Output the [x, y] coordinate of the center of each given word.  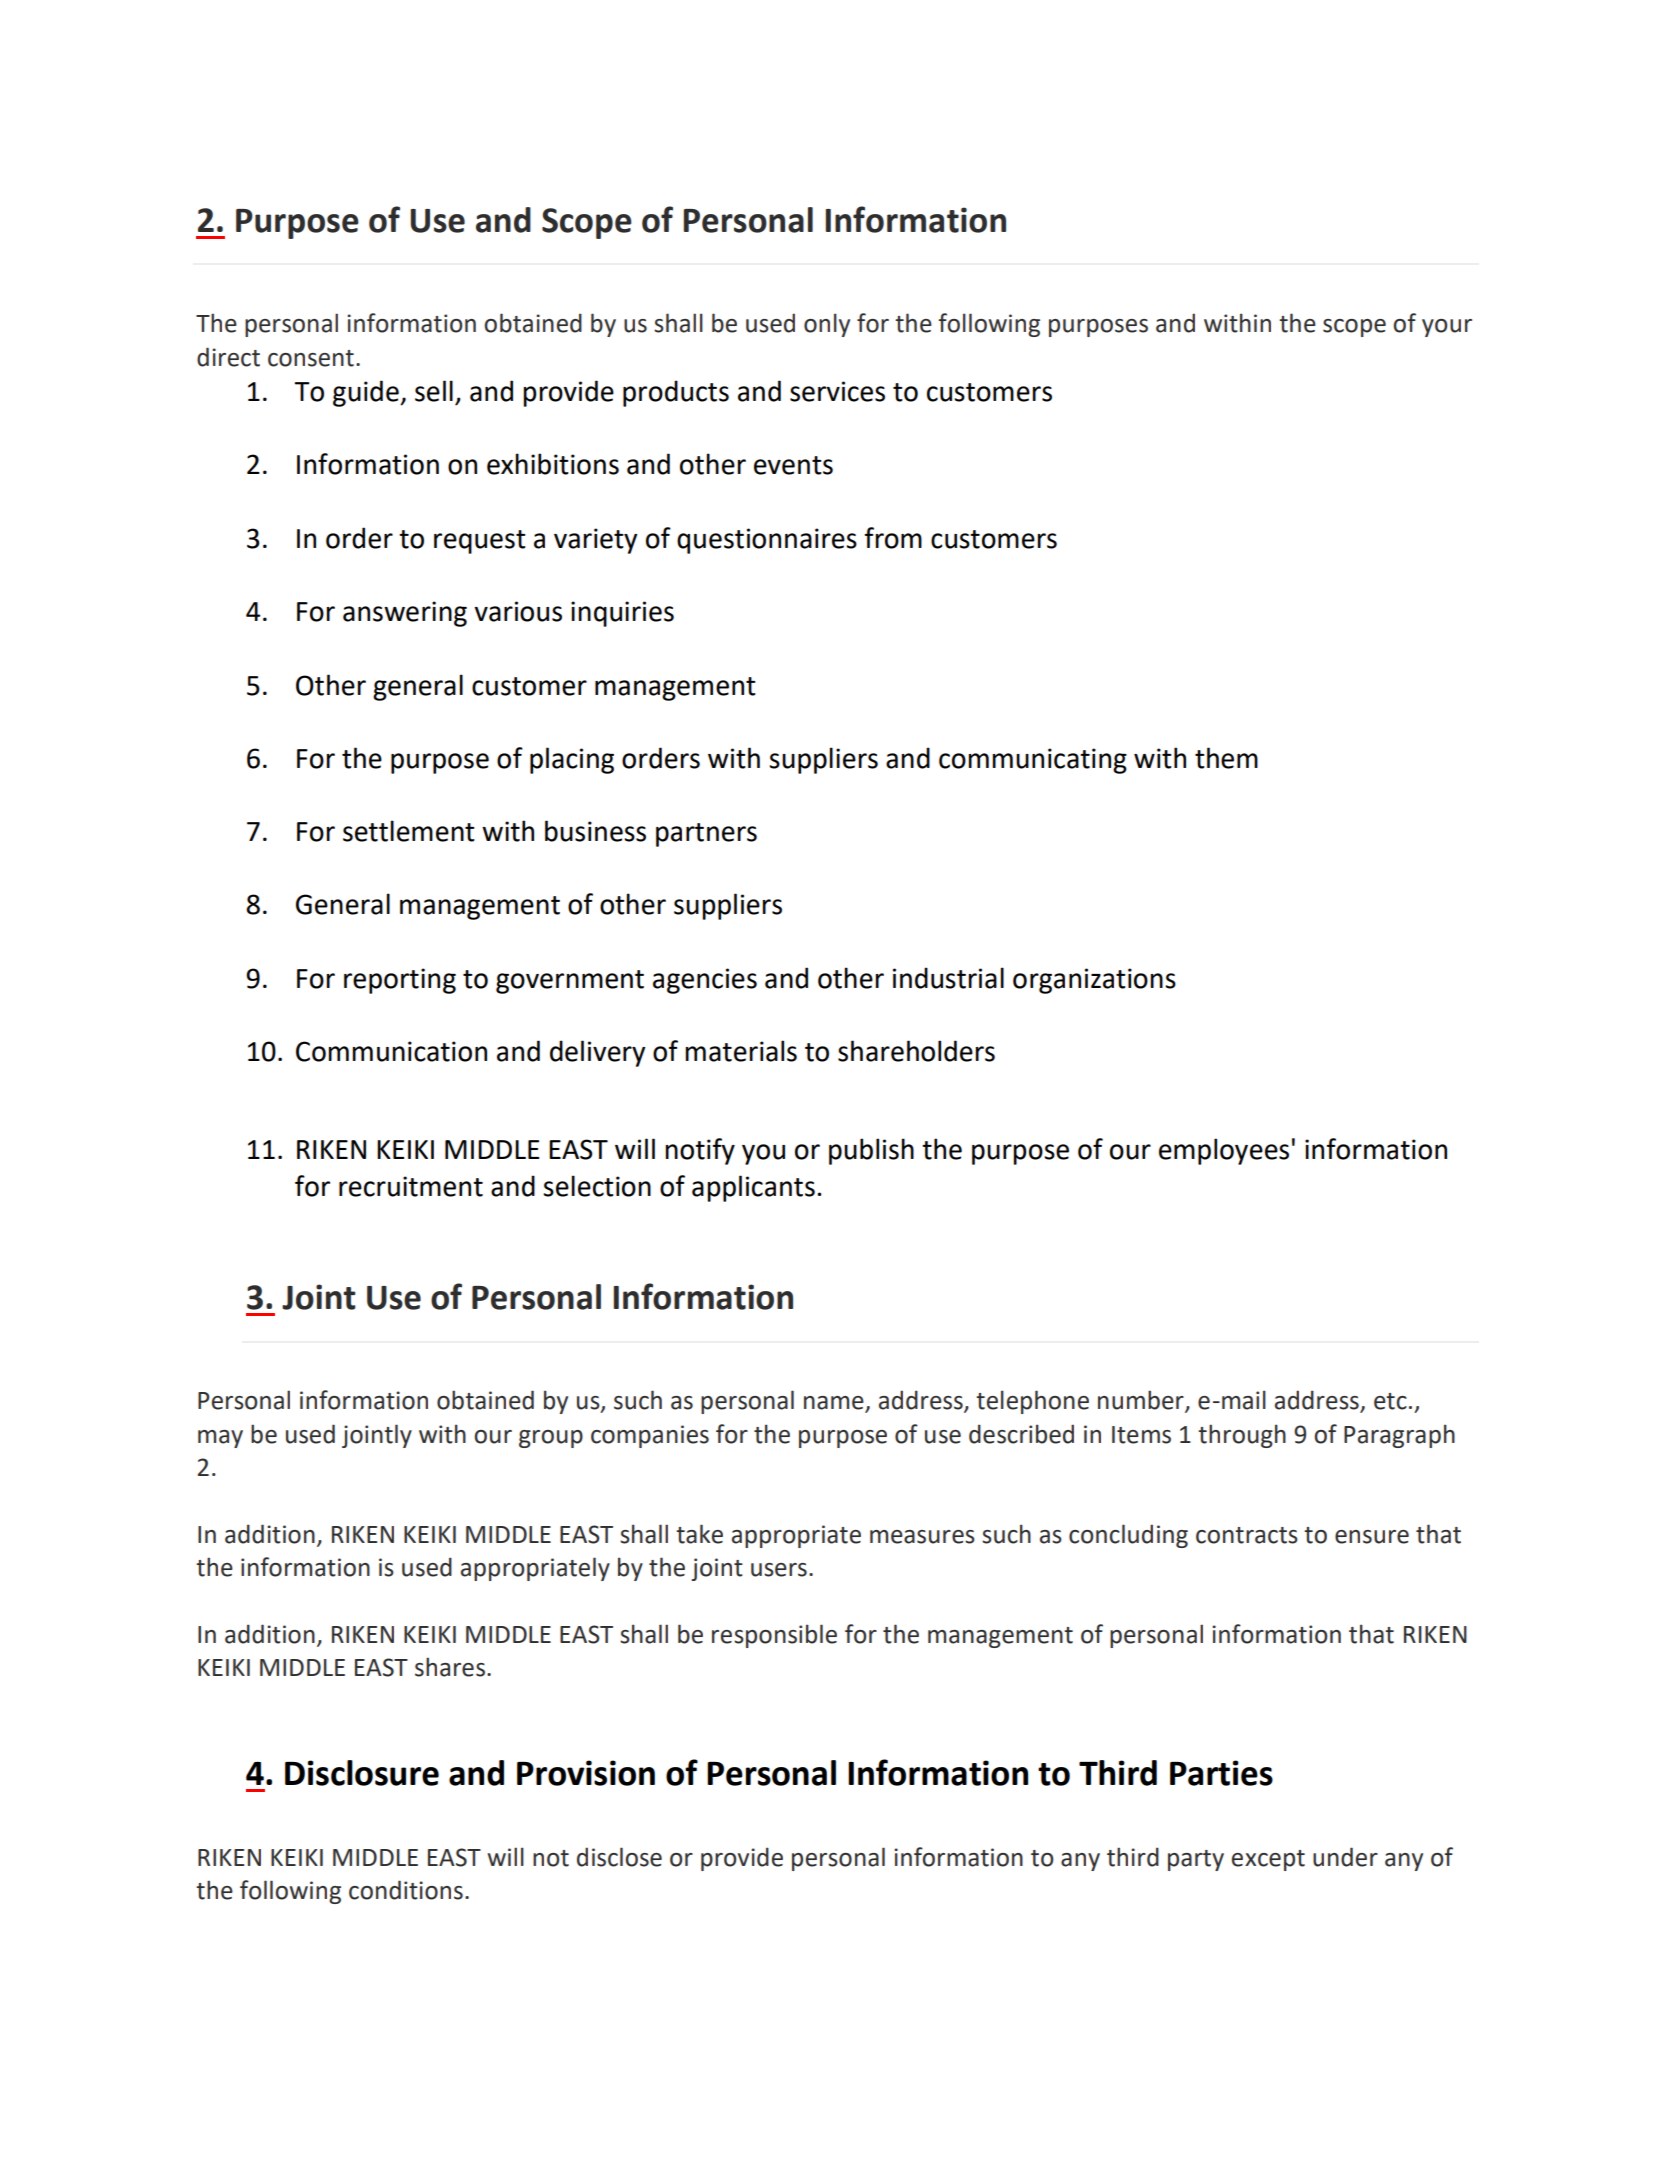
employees [1224, 1151]
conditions [406, 1890]
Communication [391, 1051]
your [1447, 328]
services [837, 391]
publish [871, 1151]
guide [367, 393]
